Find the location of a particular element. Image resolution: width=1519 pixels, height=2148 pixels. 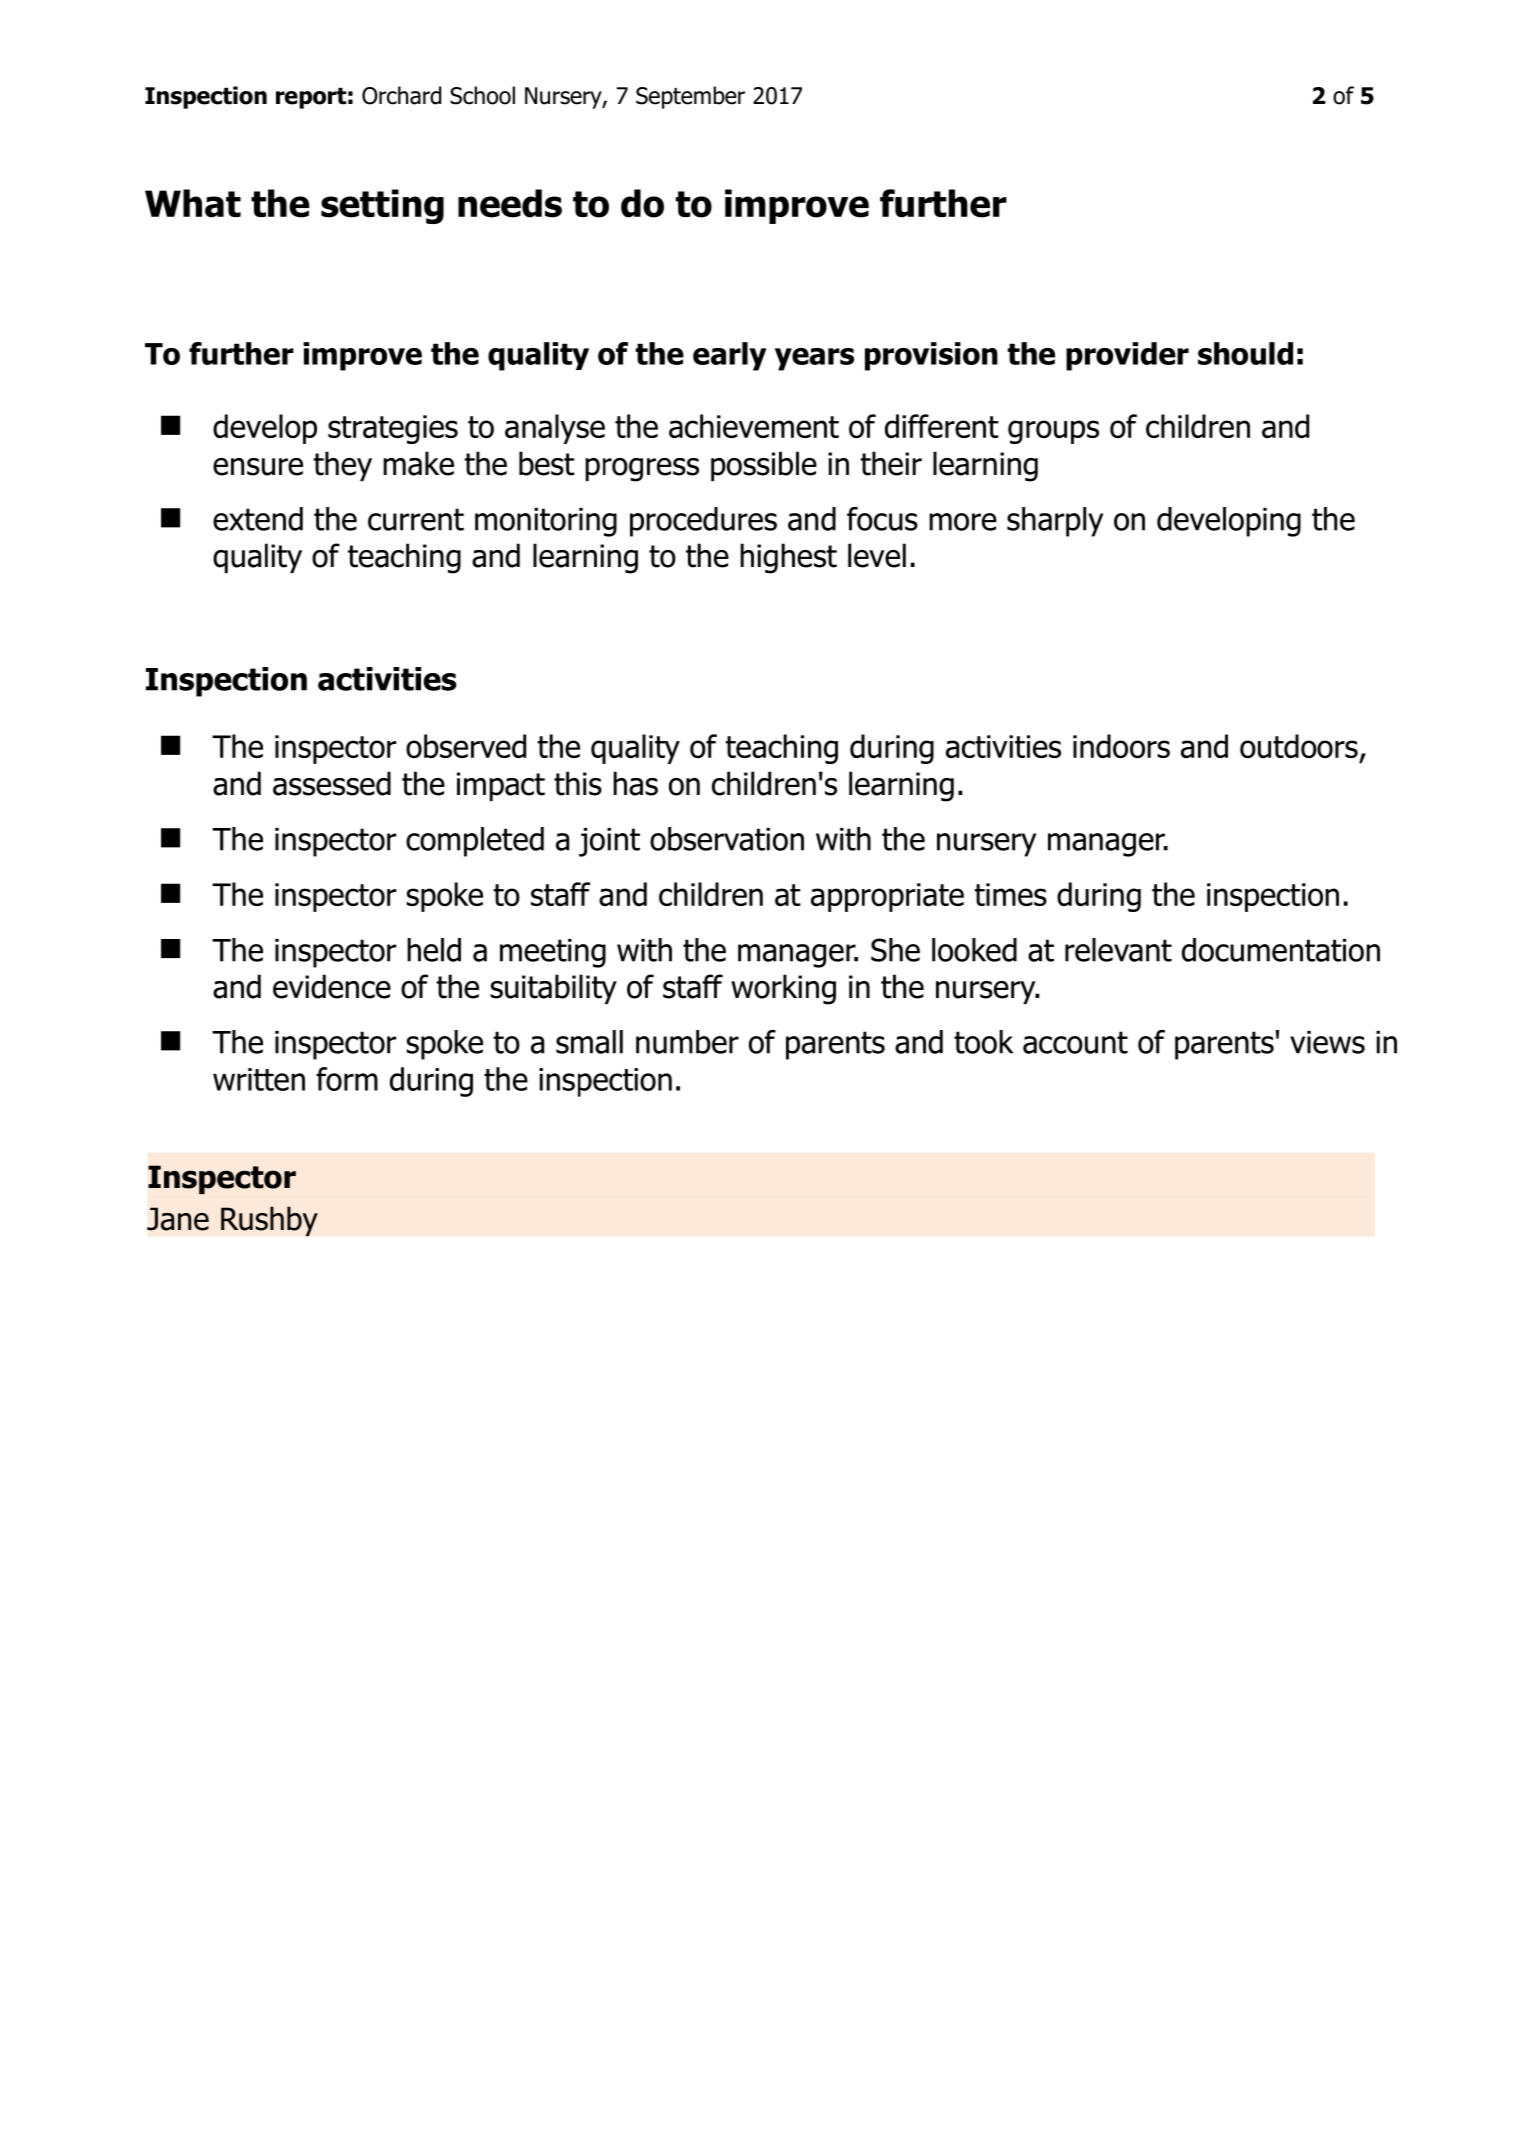

Orchard is located at coordinates (401, 95).
